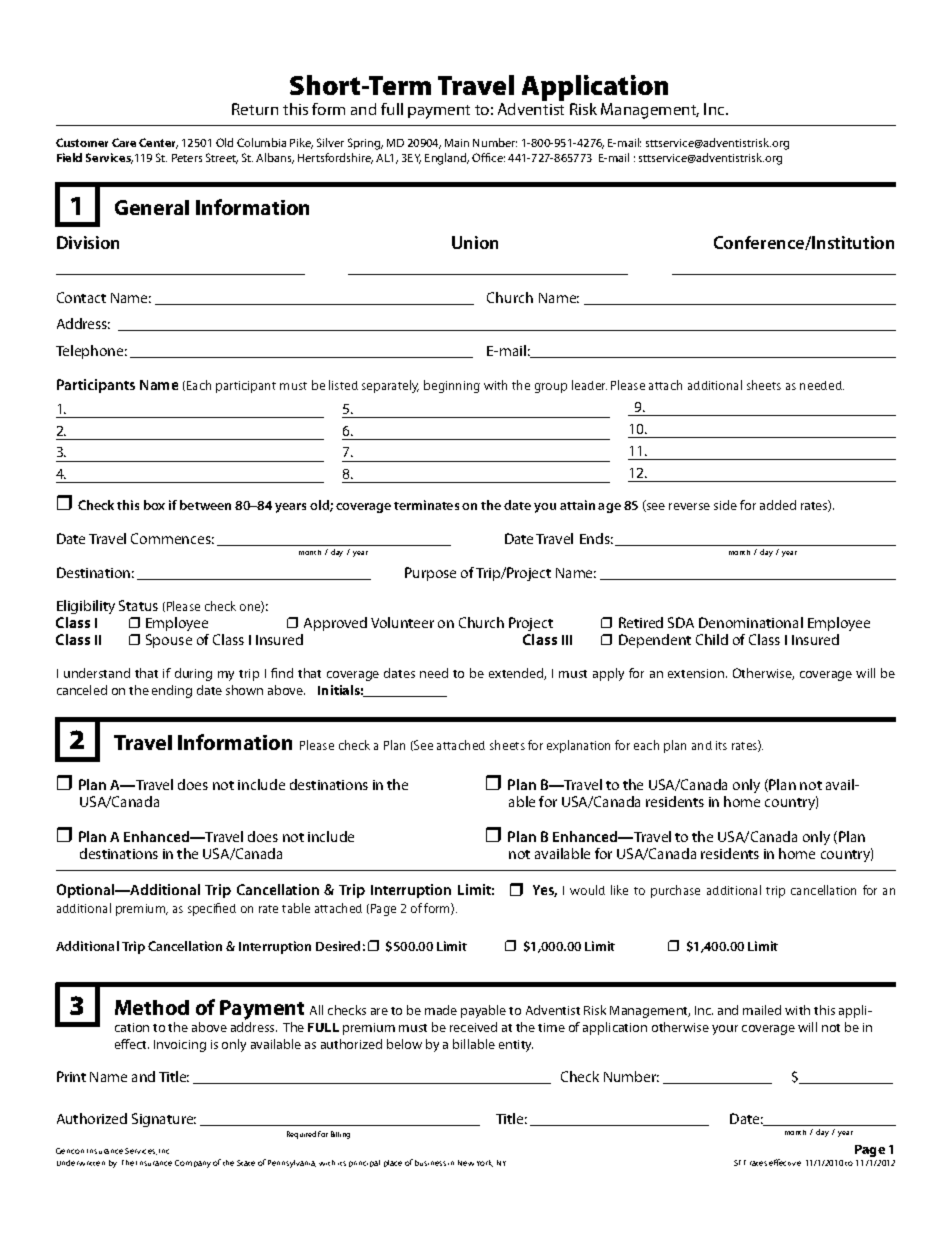  What do you see at coordinates (457, 143) in the page?
I see `Main` at bounding box center [457, 143].
